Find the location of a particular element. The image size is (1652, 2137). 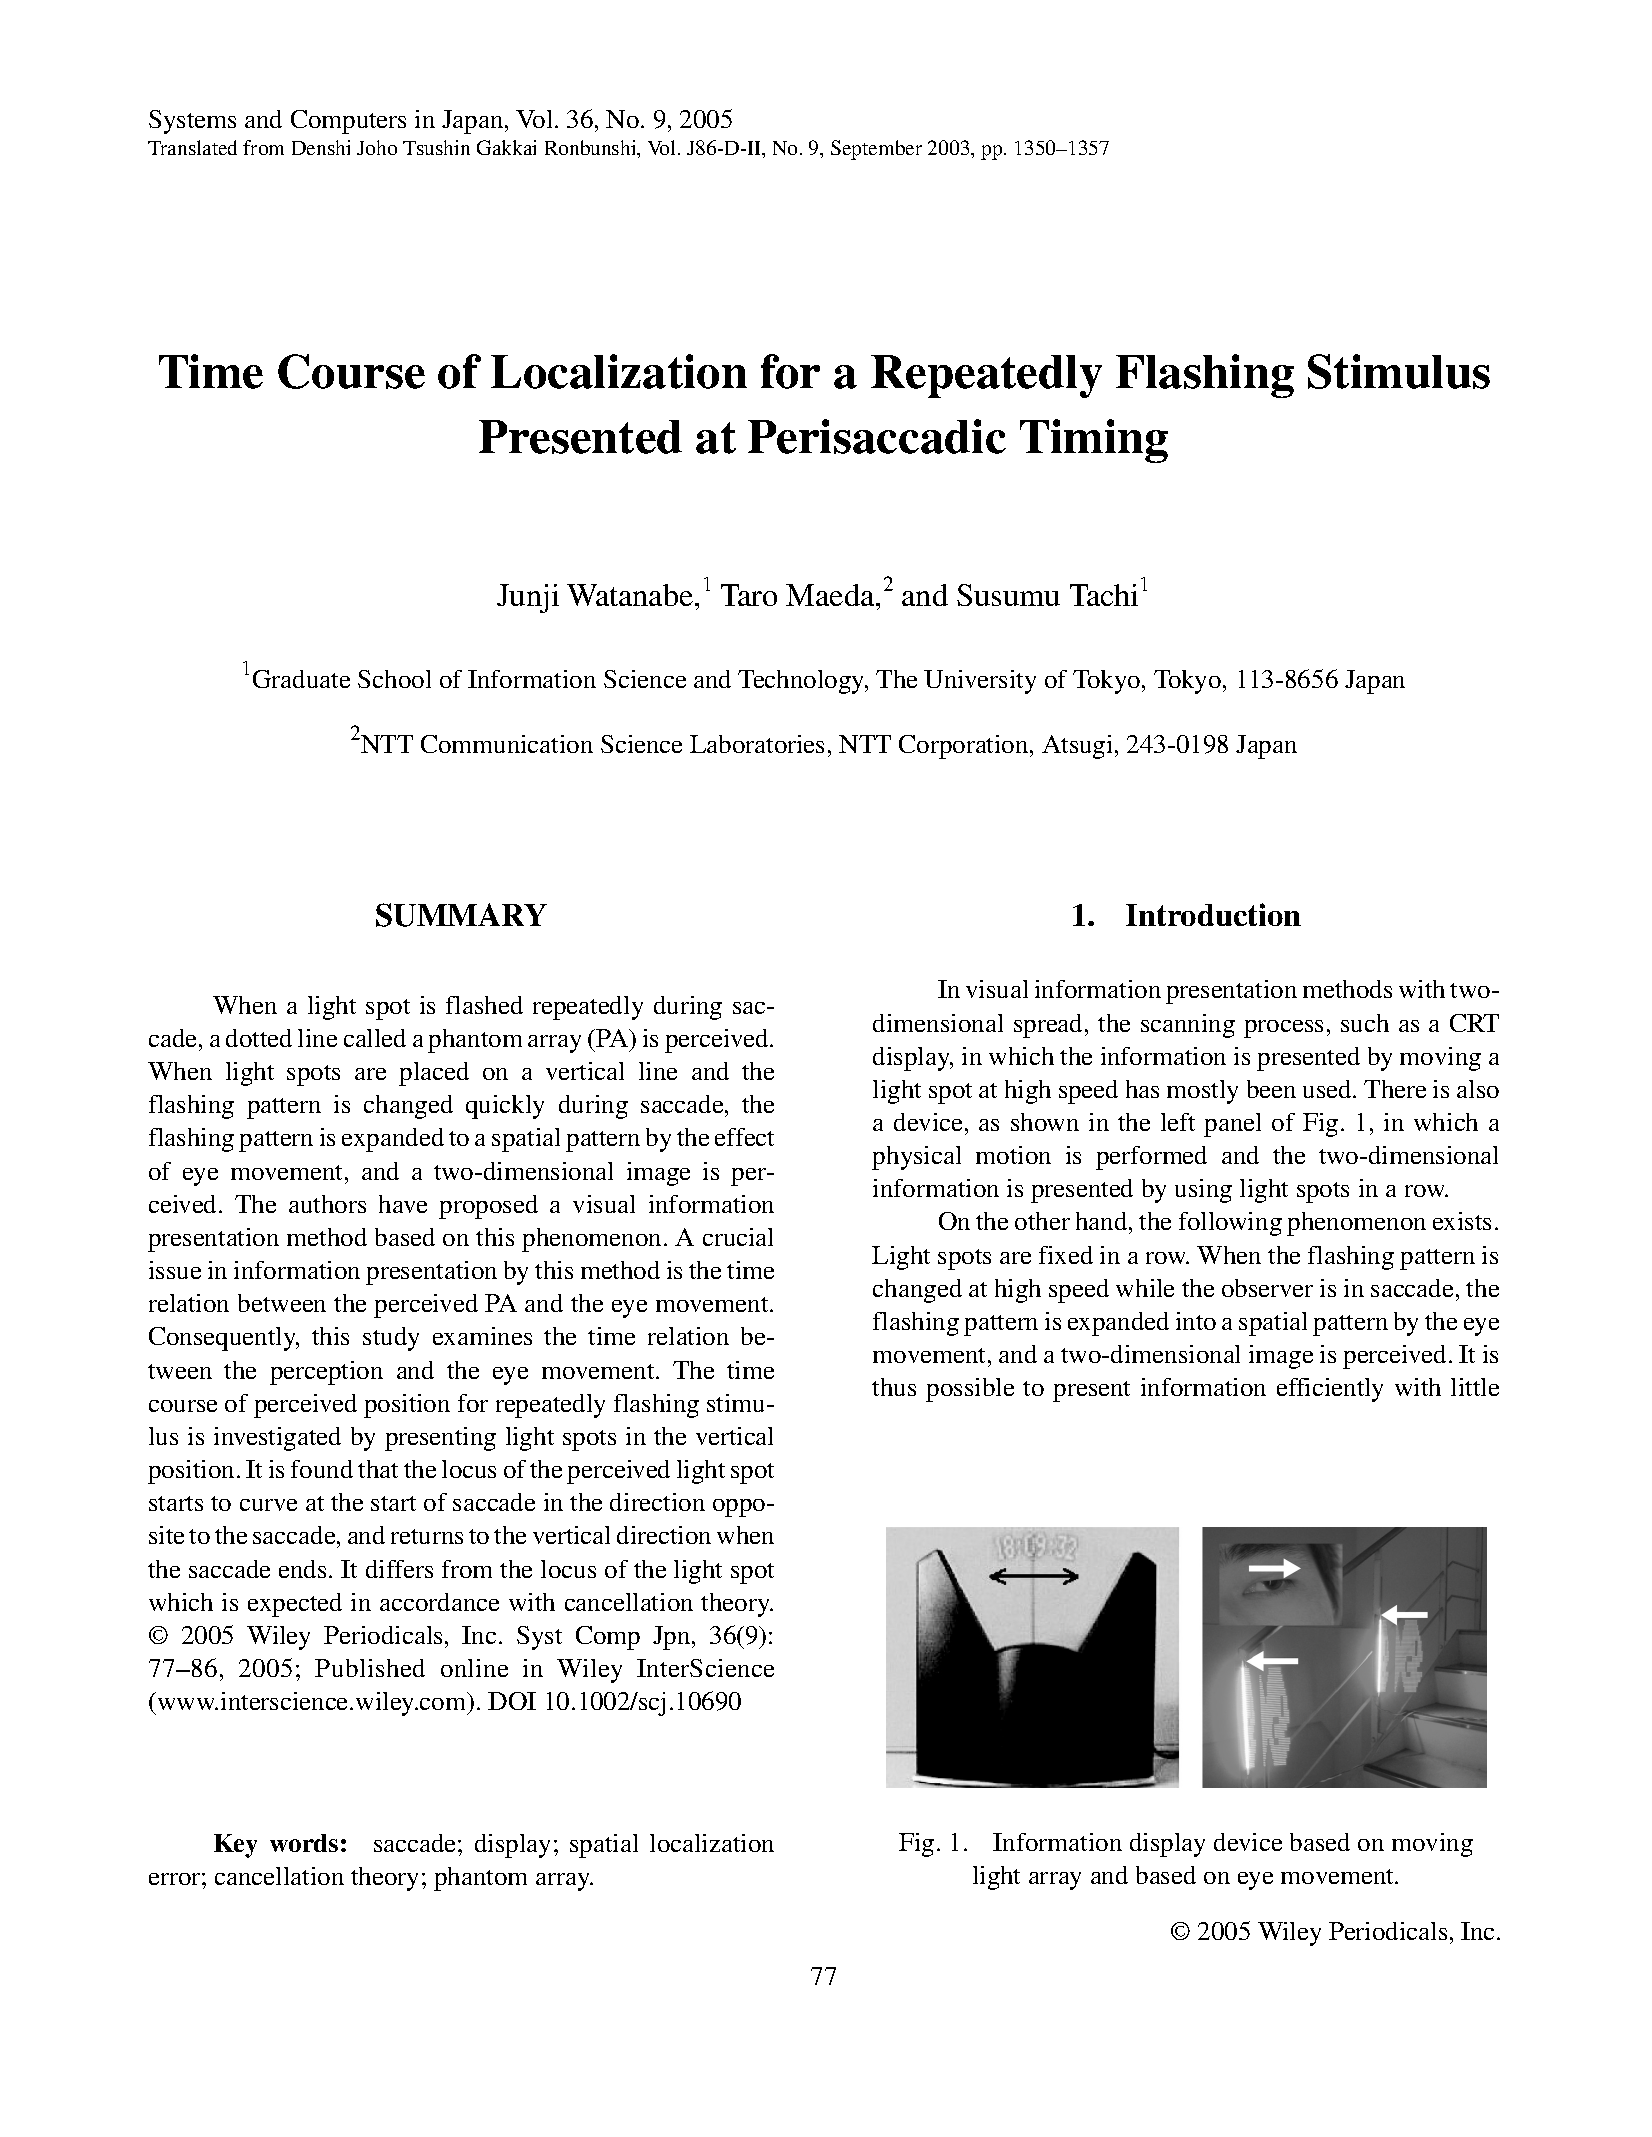

September is located at coordinates (876, 150).
